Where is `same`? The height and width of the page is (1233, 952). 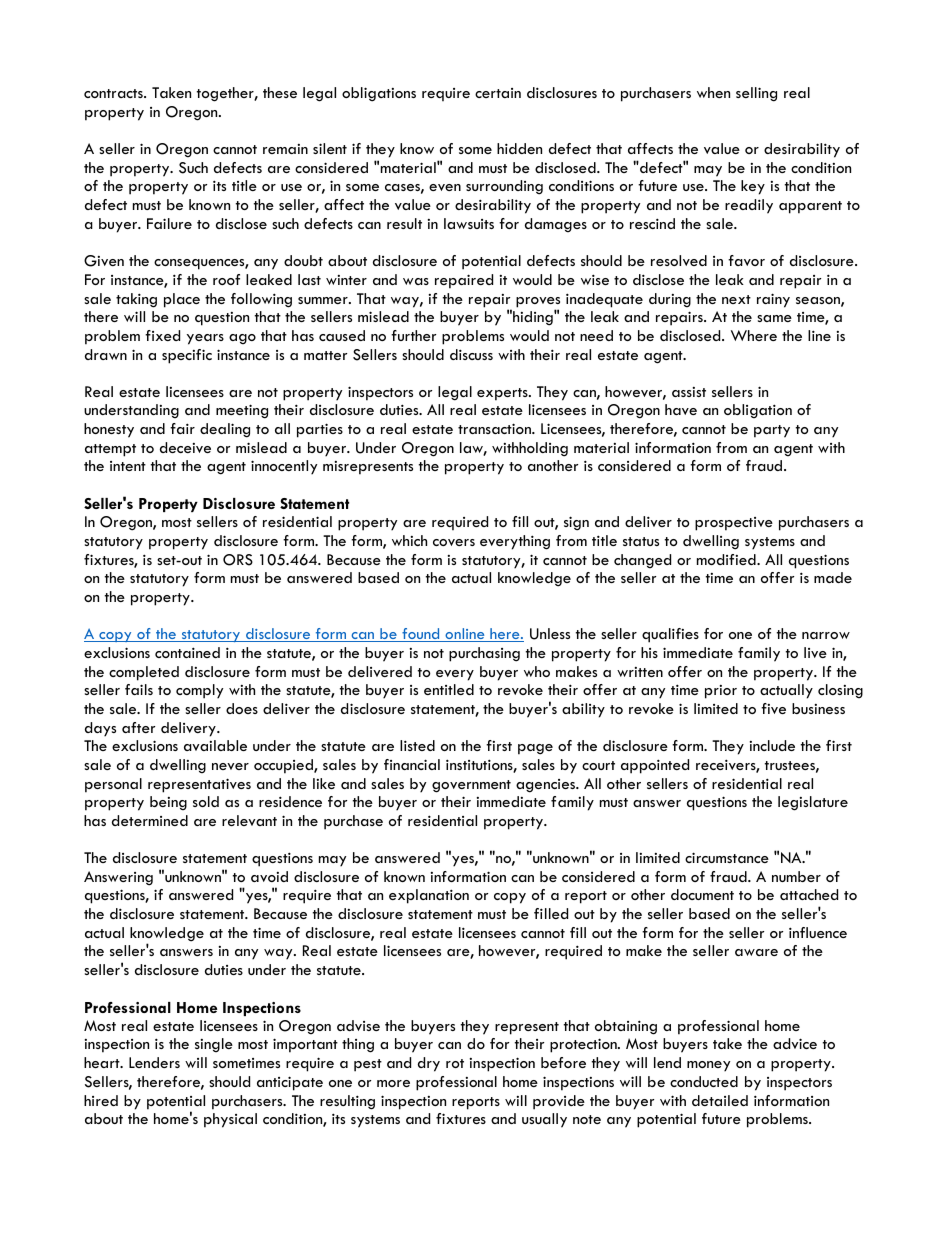
same is located at coordinates (774, 318).
